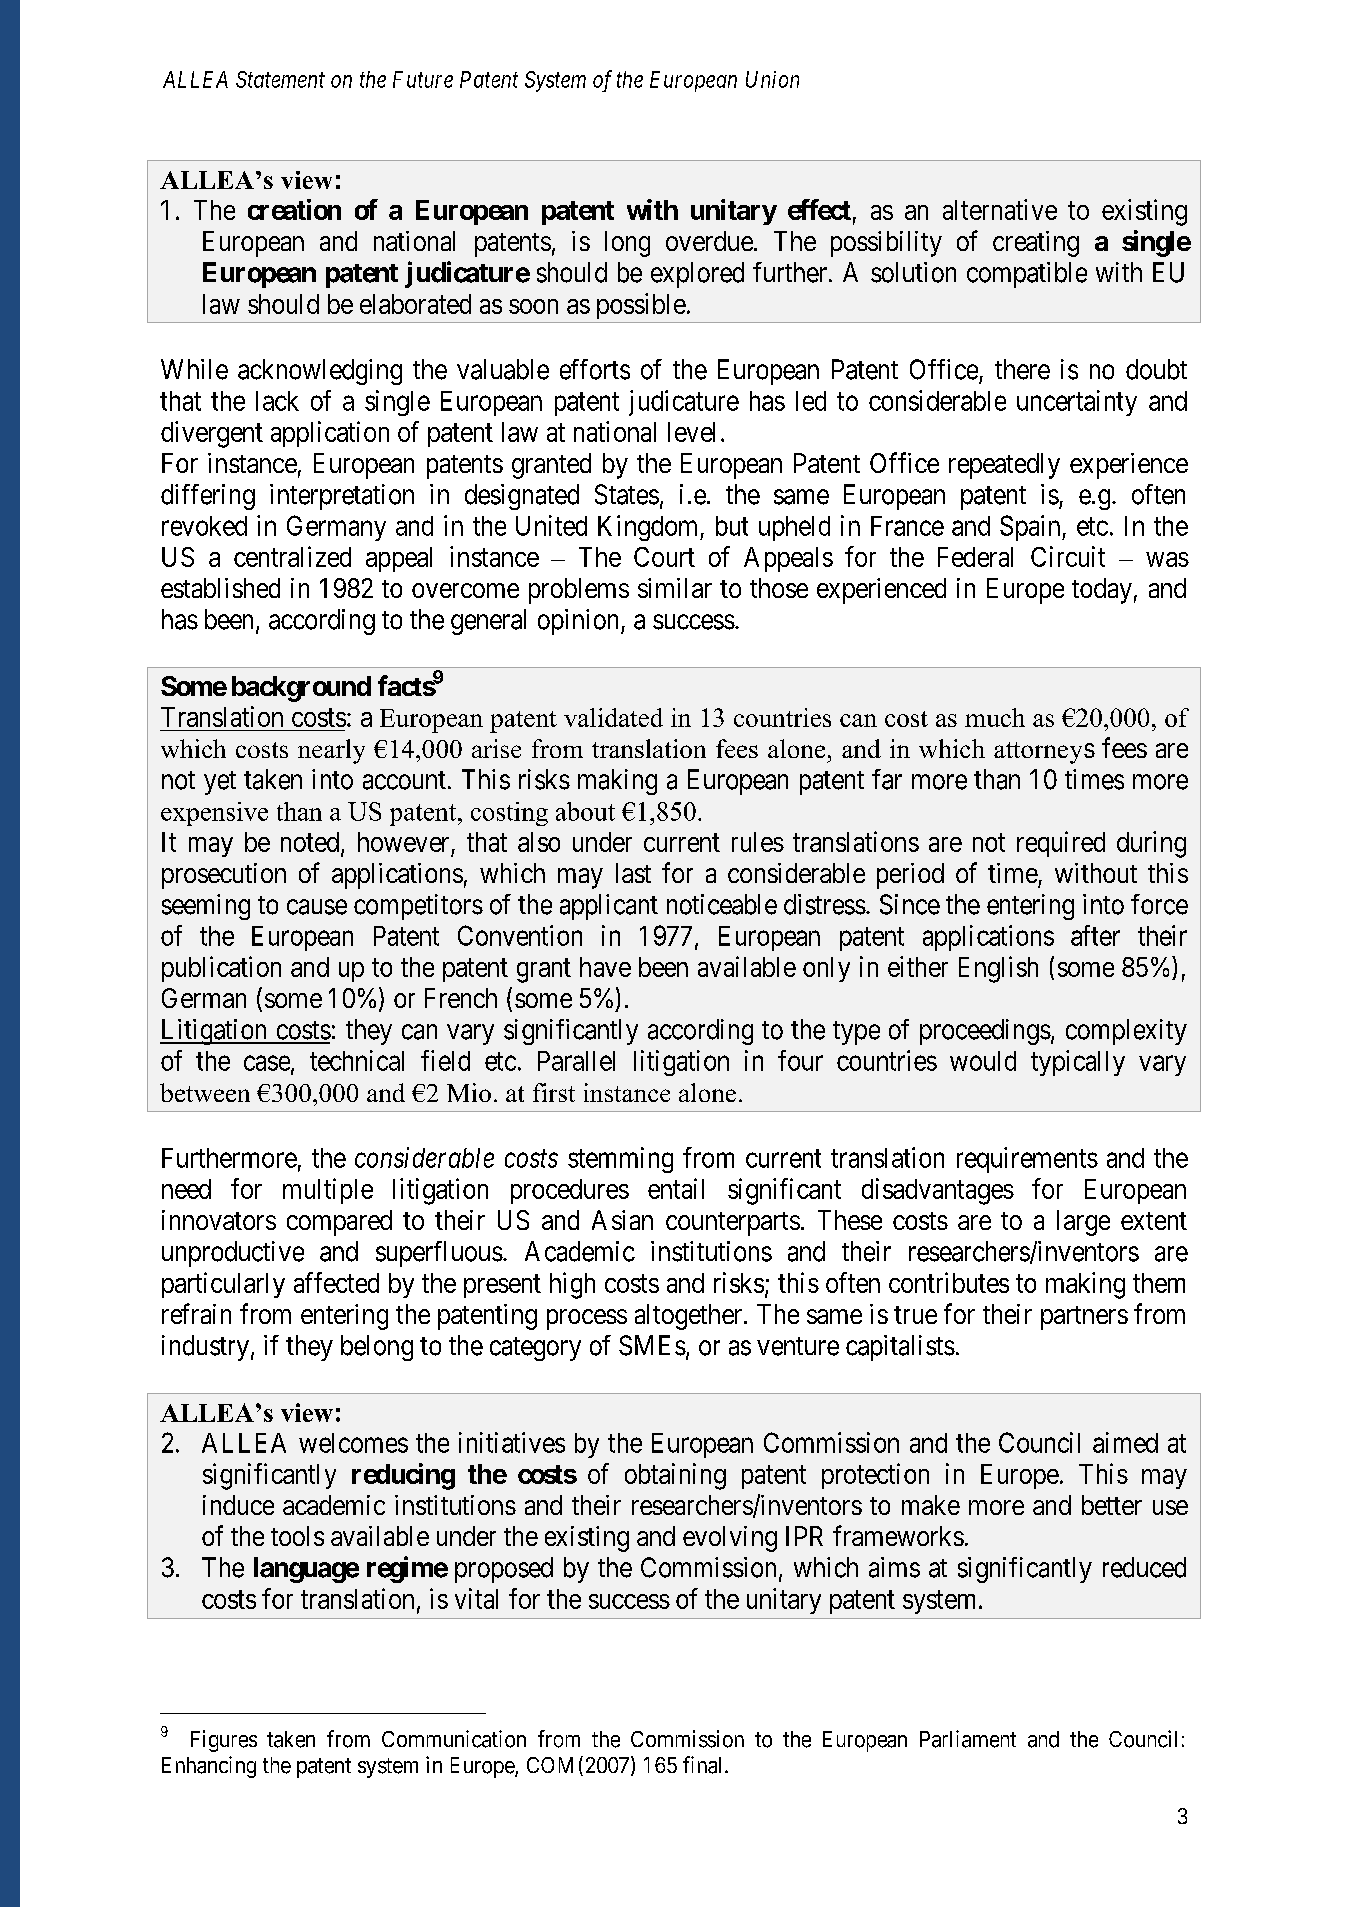  What do you see at coordinates (301, 689) in the image?
I see `background` at bounding box center [301, 689].
